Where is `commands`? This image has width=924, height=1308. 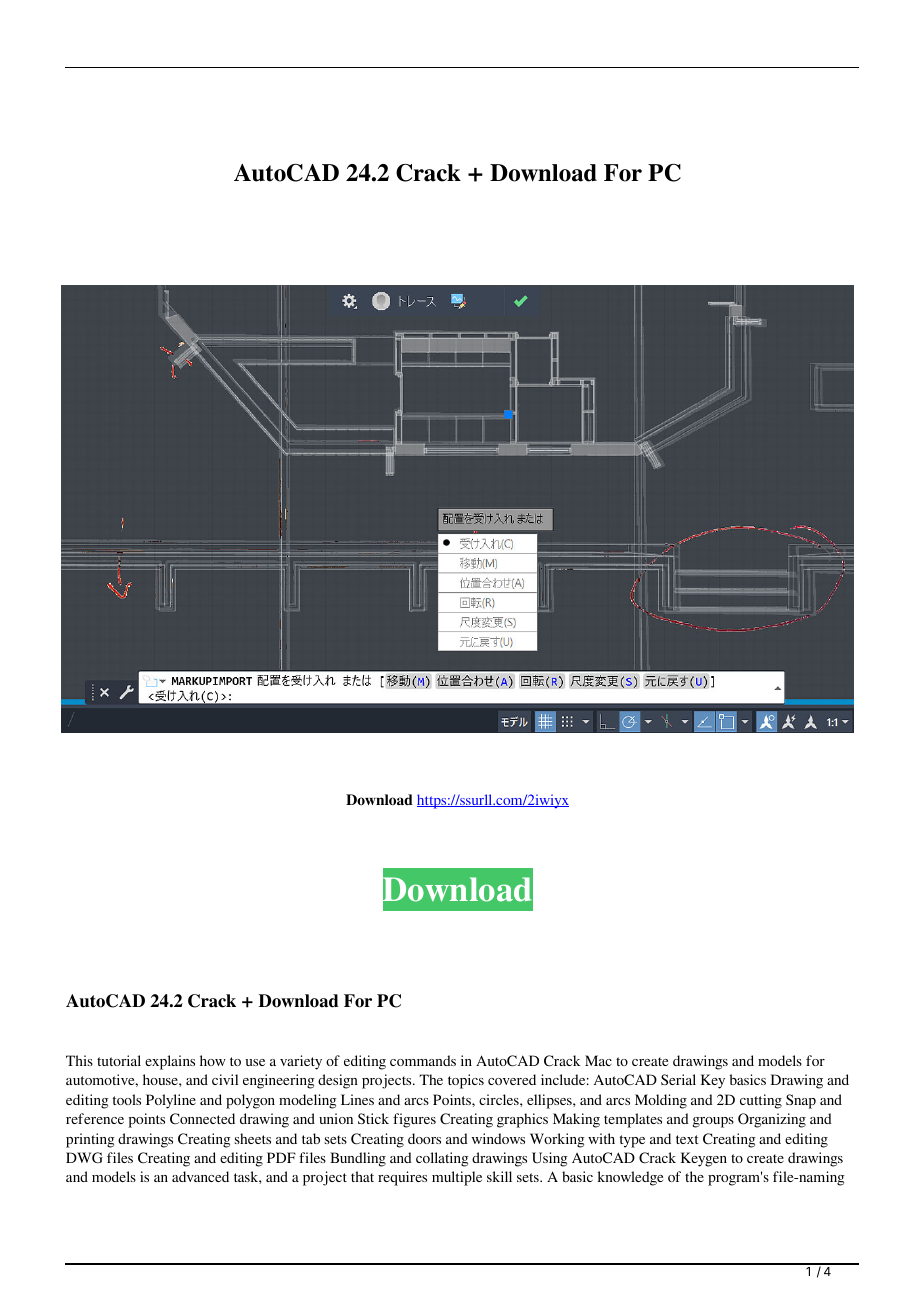
commands is located at coordinates (423, 1060).
